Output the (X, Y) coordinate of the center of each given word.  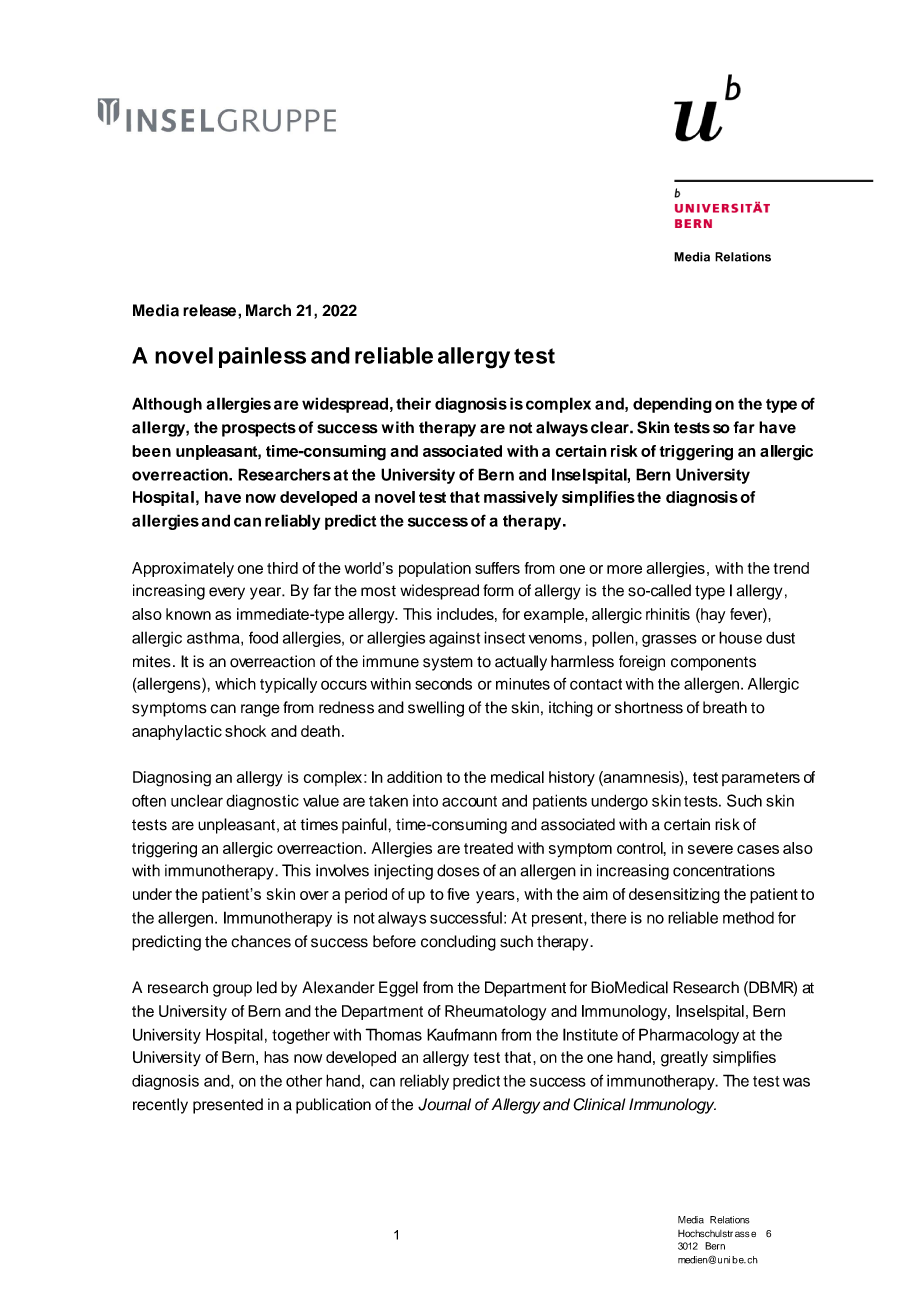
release (209, 310)
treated (488, 848)
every (227, 593)
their (413, 403)
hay (712, 615)
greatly (684, 1059)
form (498, 590)
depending (672, 405)
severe (710, 849)
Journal (444, 1104)
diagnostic (262, 802)
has (276, 1057)
